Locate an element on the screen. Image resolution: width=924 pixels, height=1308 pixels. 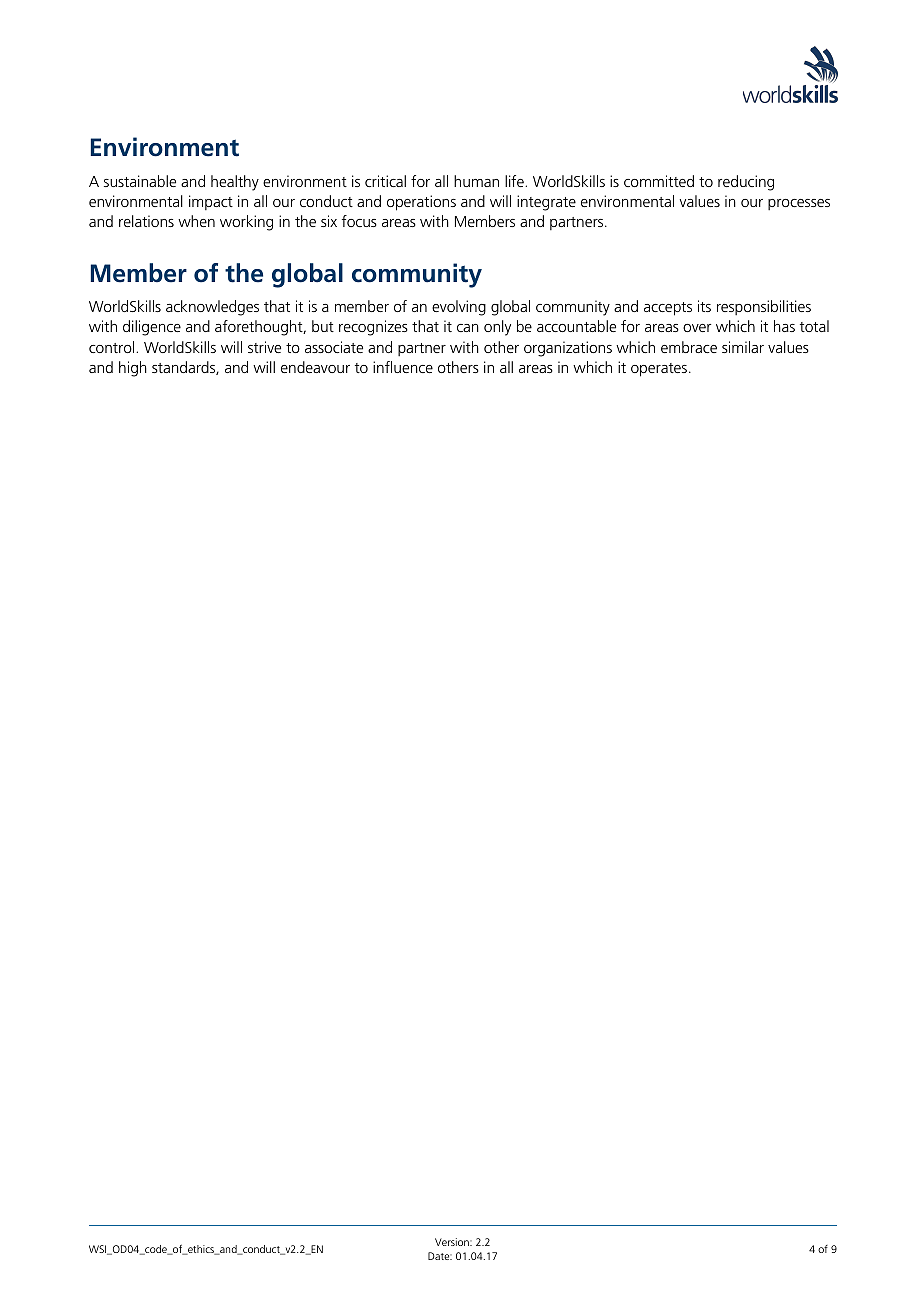
human is located at coordinates (476, 181).
